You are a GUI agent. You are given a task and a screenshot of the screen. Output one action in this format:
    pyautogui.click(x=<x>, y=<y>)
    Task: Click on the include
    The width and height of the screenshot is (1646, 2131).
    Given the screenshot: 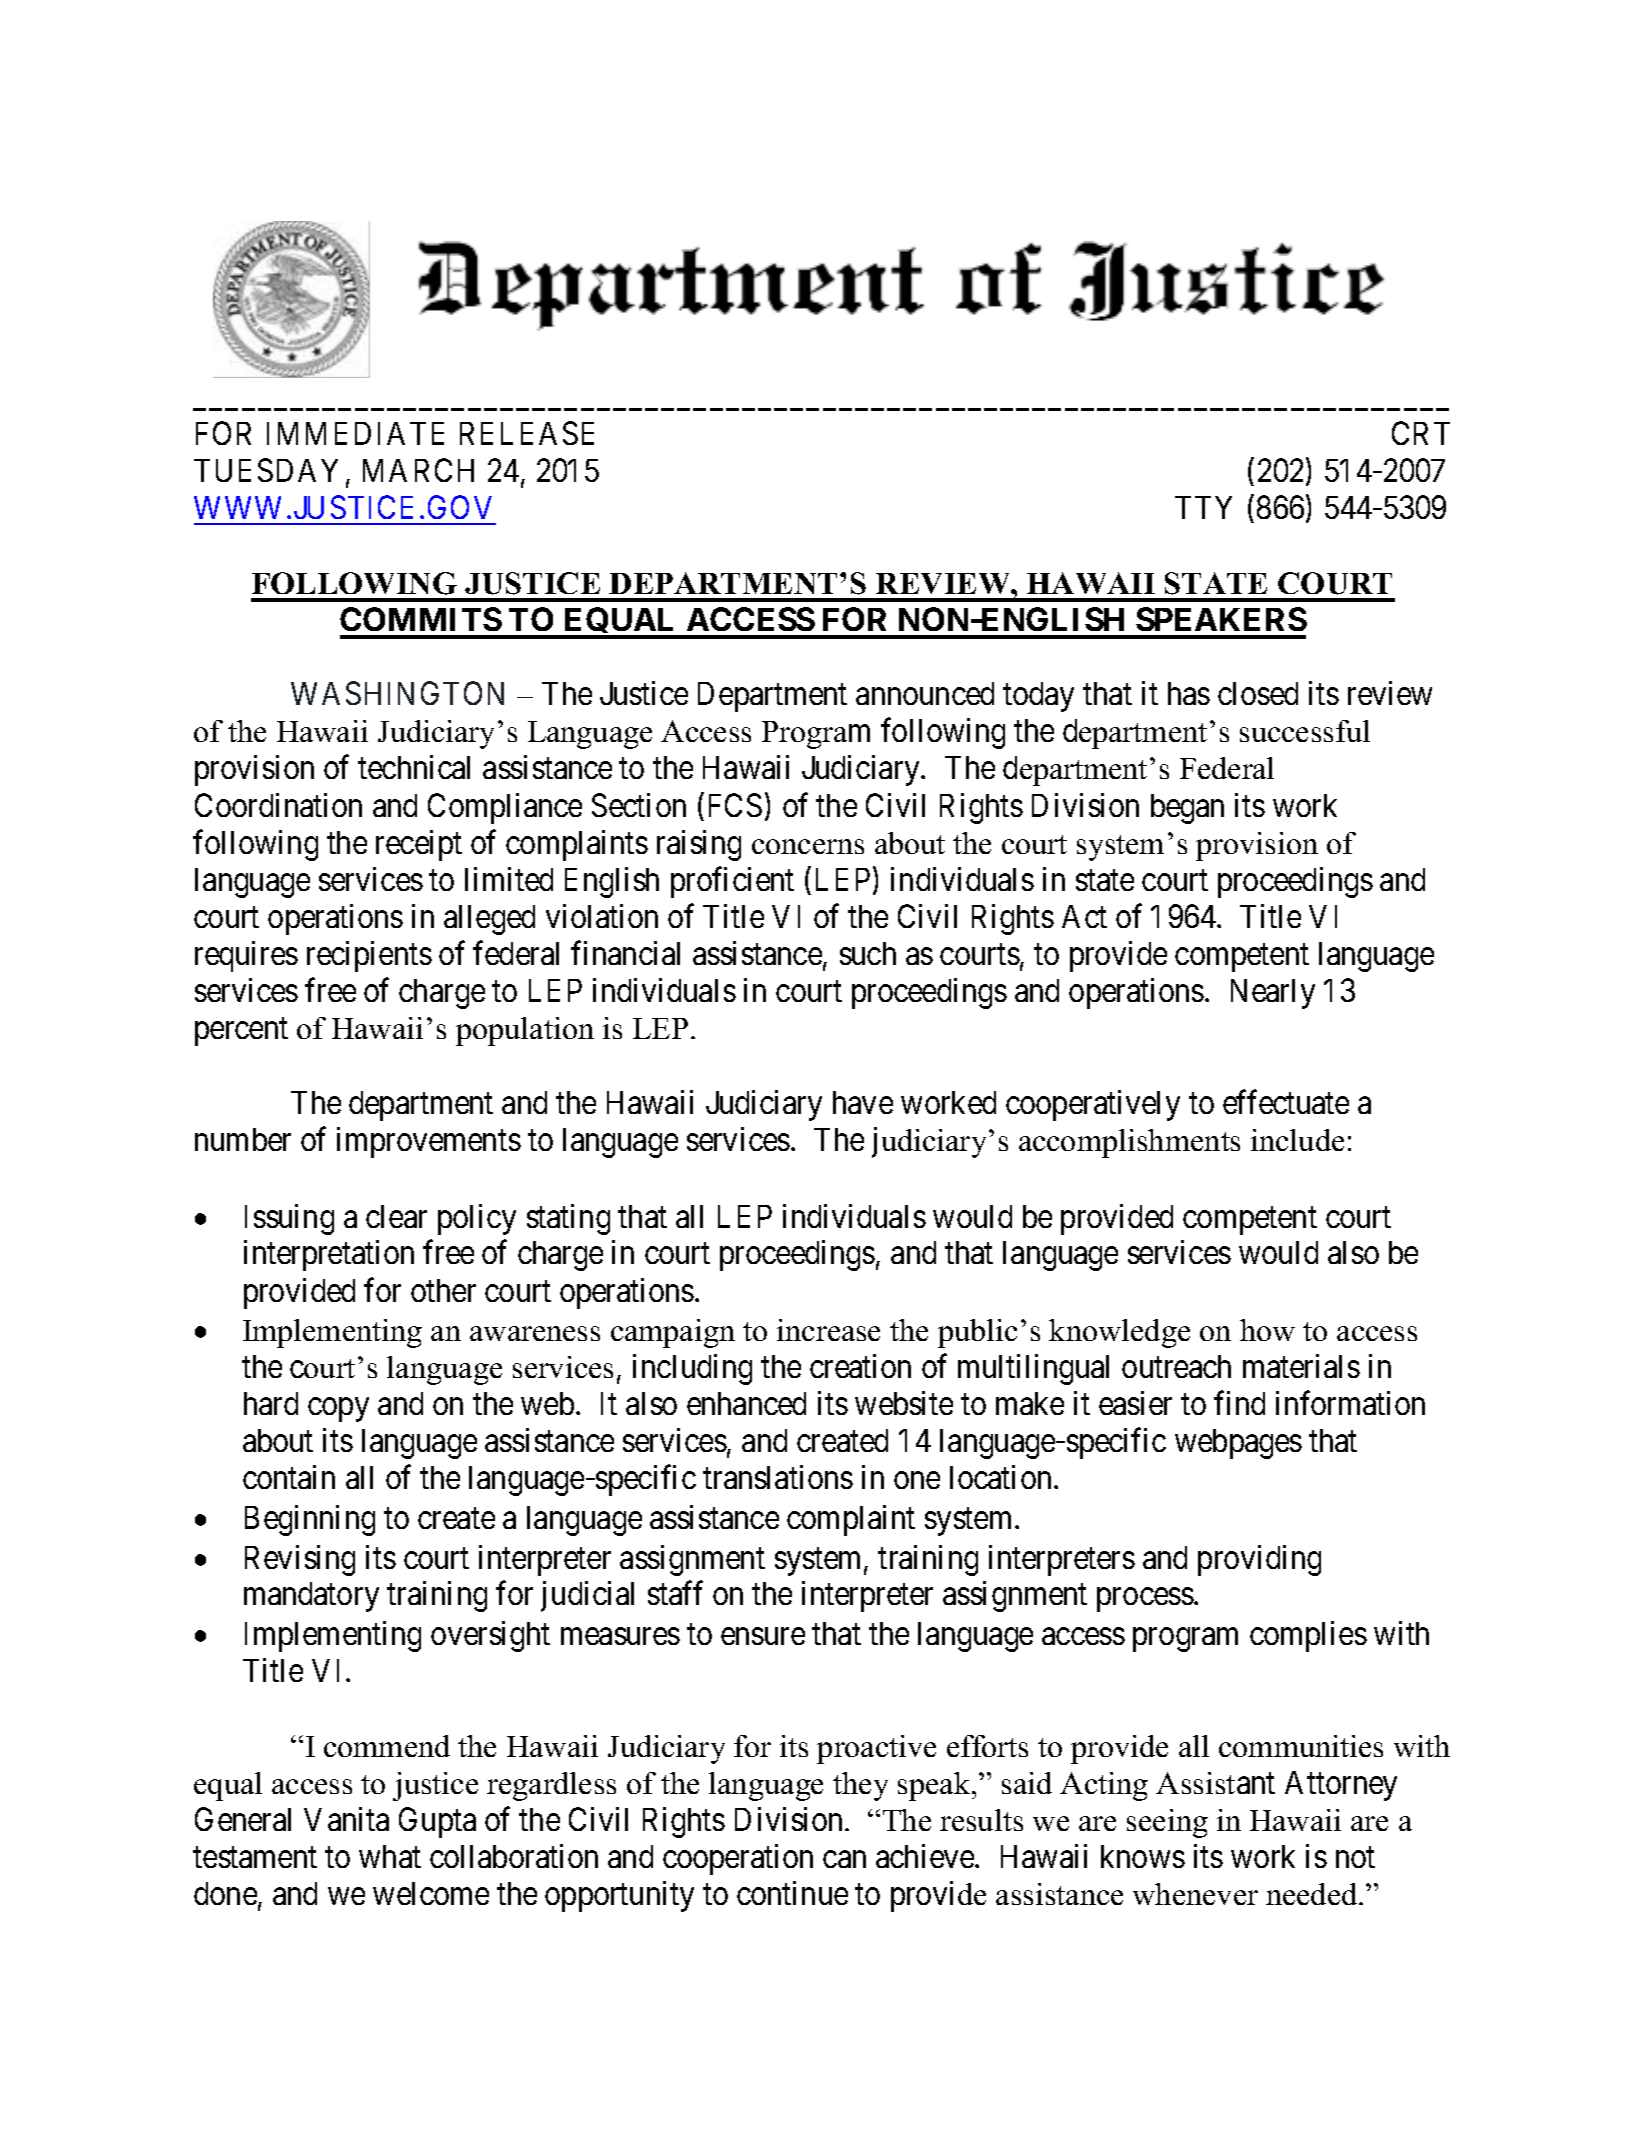 What is the action you would take?
    pyautogui.click(x=1297, y=1140)
